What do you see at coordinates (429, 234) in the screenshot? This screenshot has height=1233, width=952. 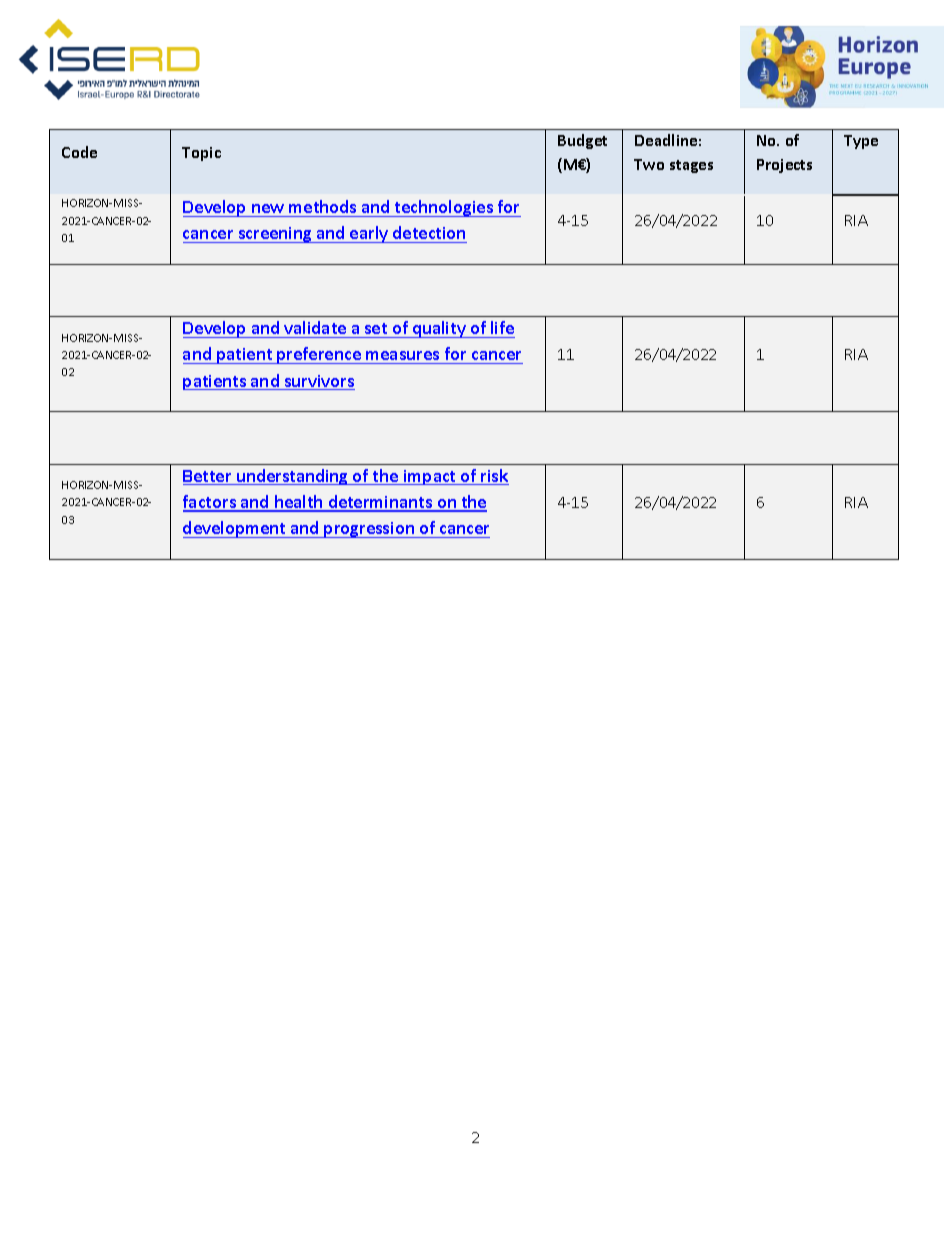 I see `detection` at bounding box center [429, 234].
